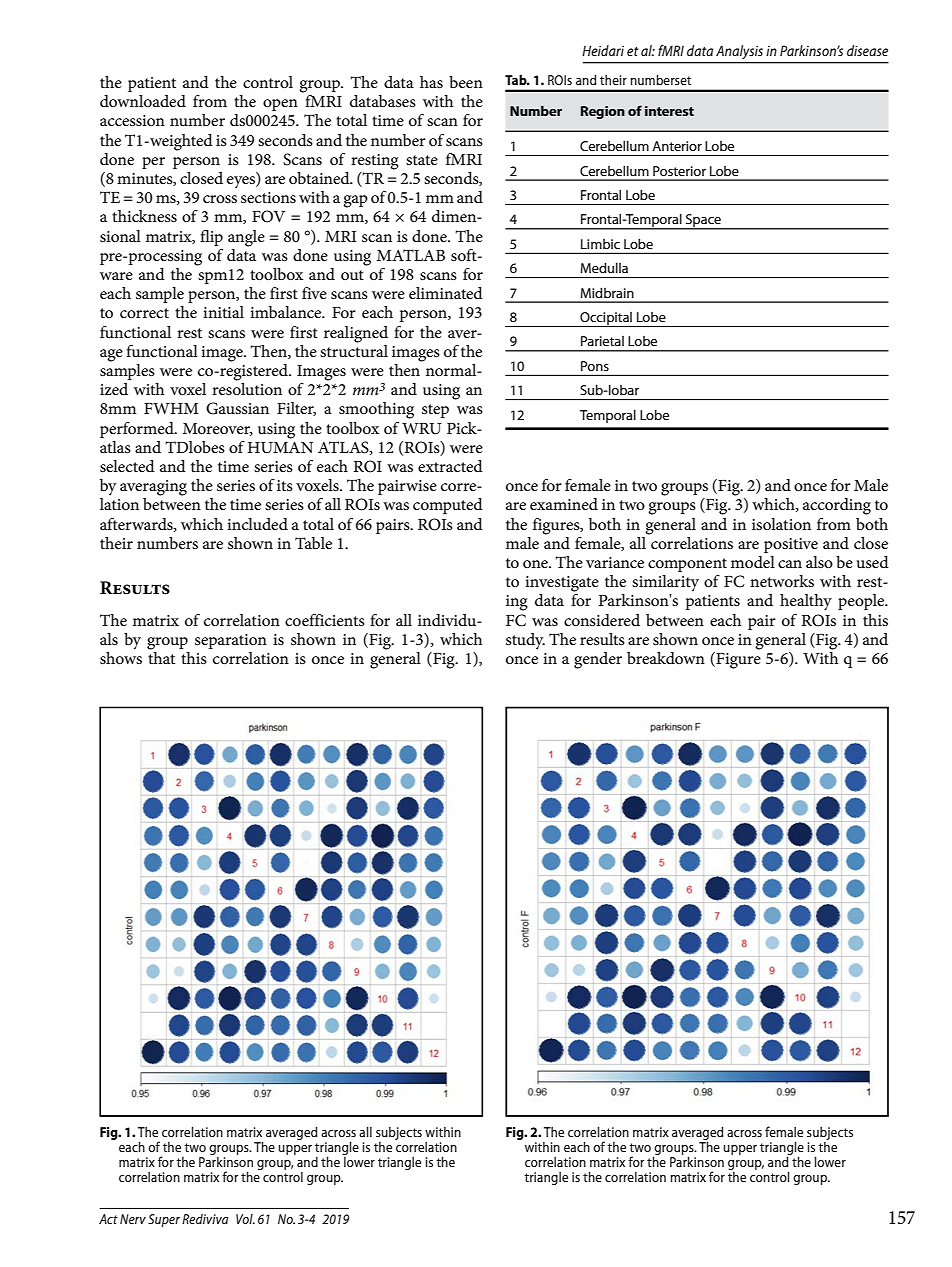  Describe the element at coordinates (247, 387) in the screenshot. I see `resolution` at that location.
